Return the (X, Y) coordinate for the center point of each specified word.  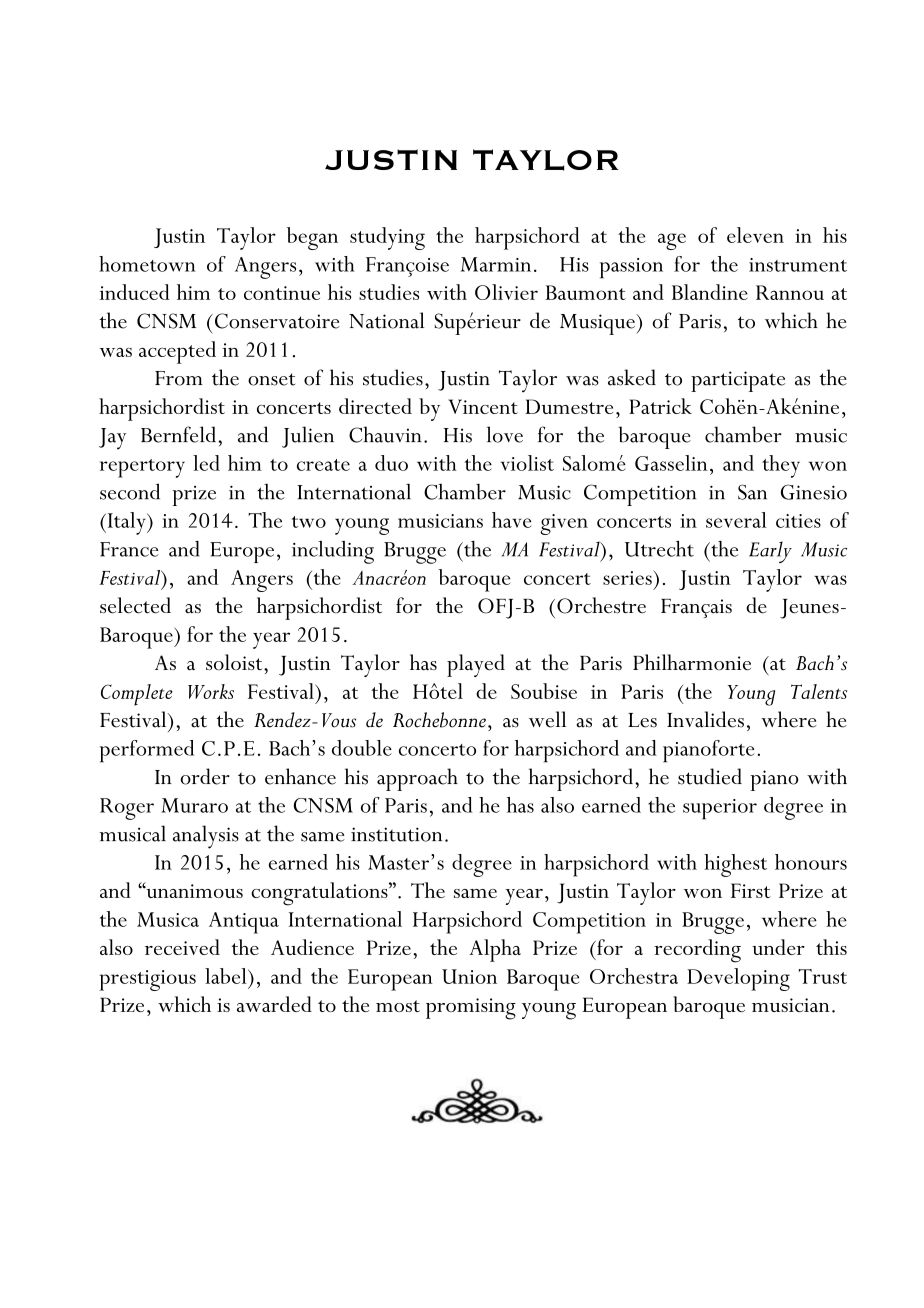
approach (417, 779)
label (227, 976)
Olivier (506, 292)
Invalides (705, 719)
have (512, 520)
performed (147, 751)
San (752, 492)
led (206, 463)
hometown (147, 264)
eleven (755, 235)
